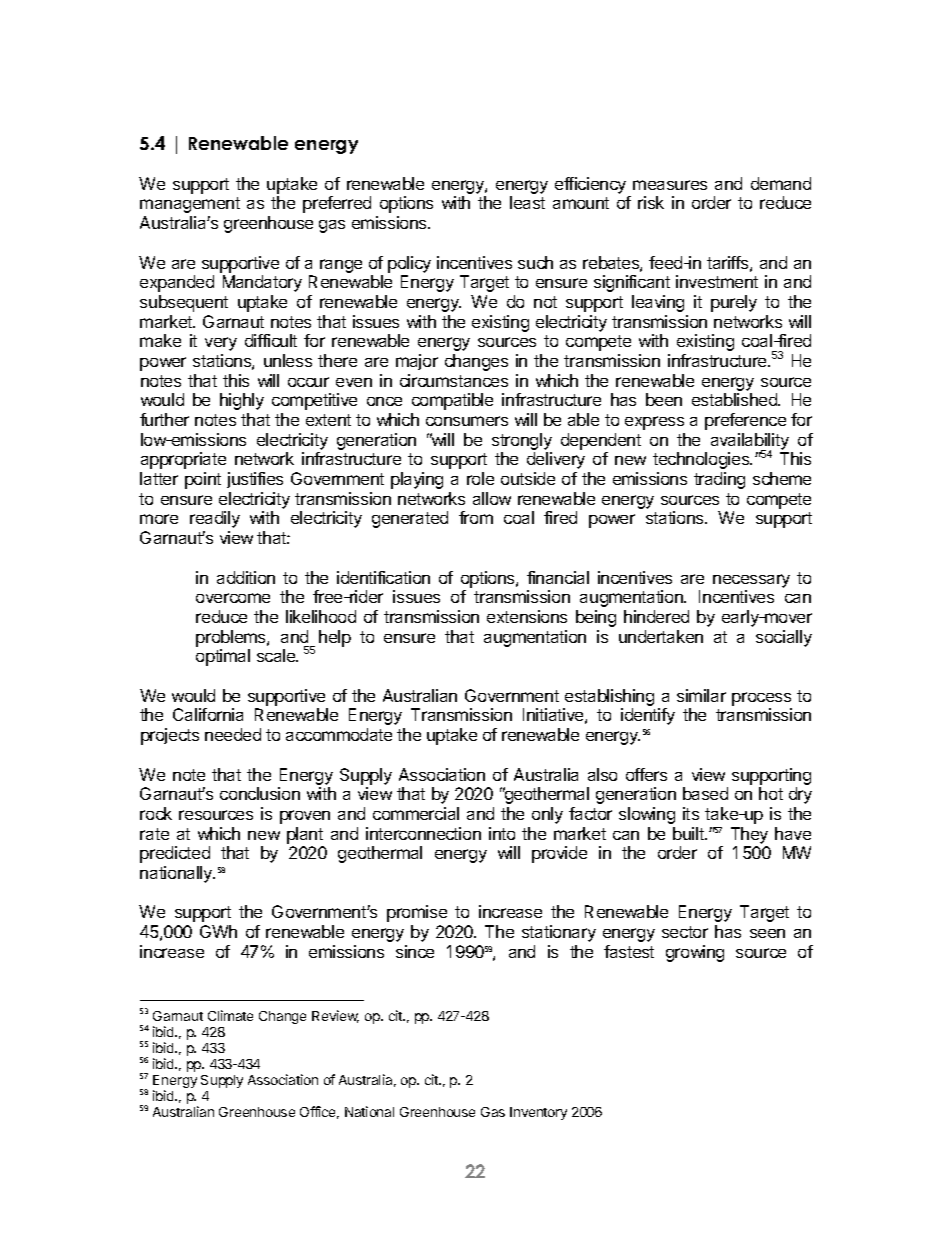  What do you see at coordinates (705, 793) in the screenshot?
I see `based` at bounding box center [705, 793].
